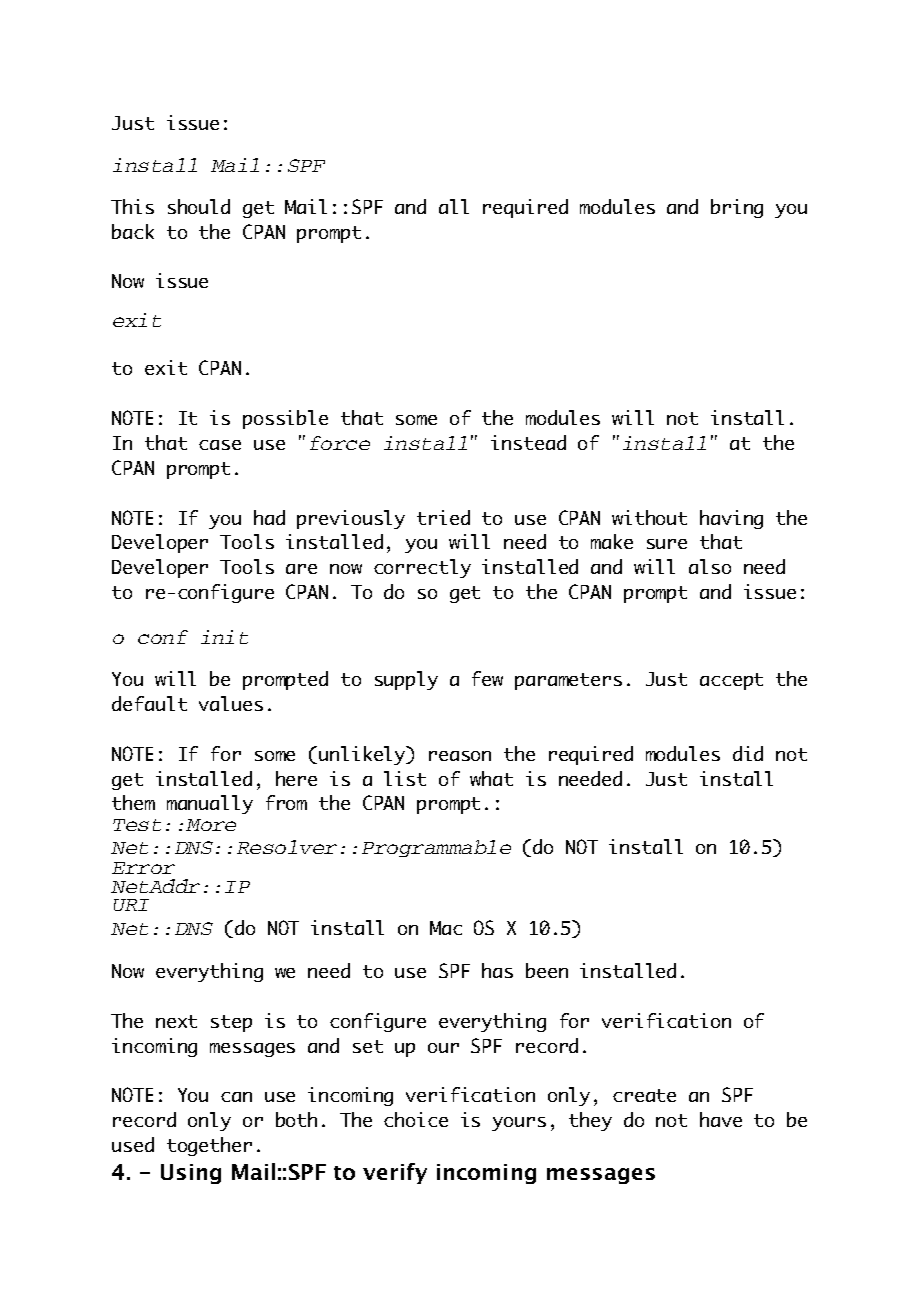 The width and height of the image is (924, 1308). Describe the element at coordinates (737, 208) in the image. I see `bring` at that location.
